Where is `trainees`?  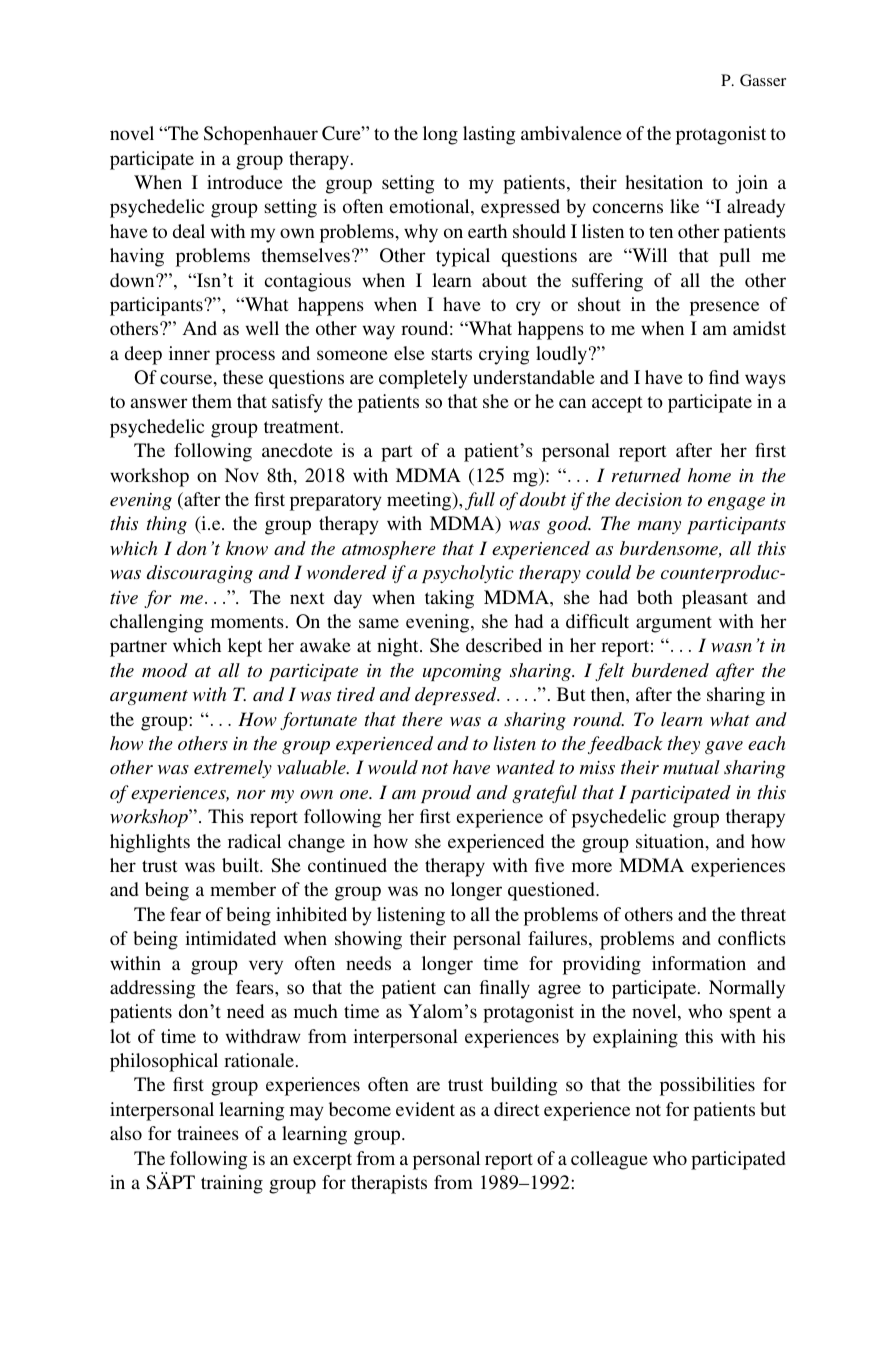 trainees is located at coordinates (208, 1133).
